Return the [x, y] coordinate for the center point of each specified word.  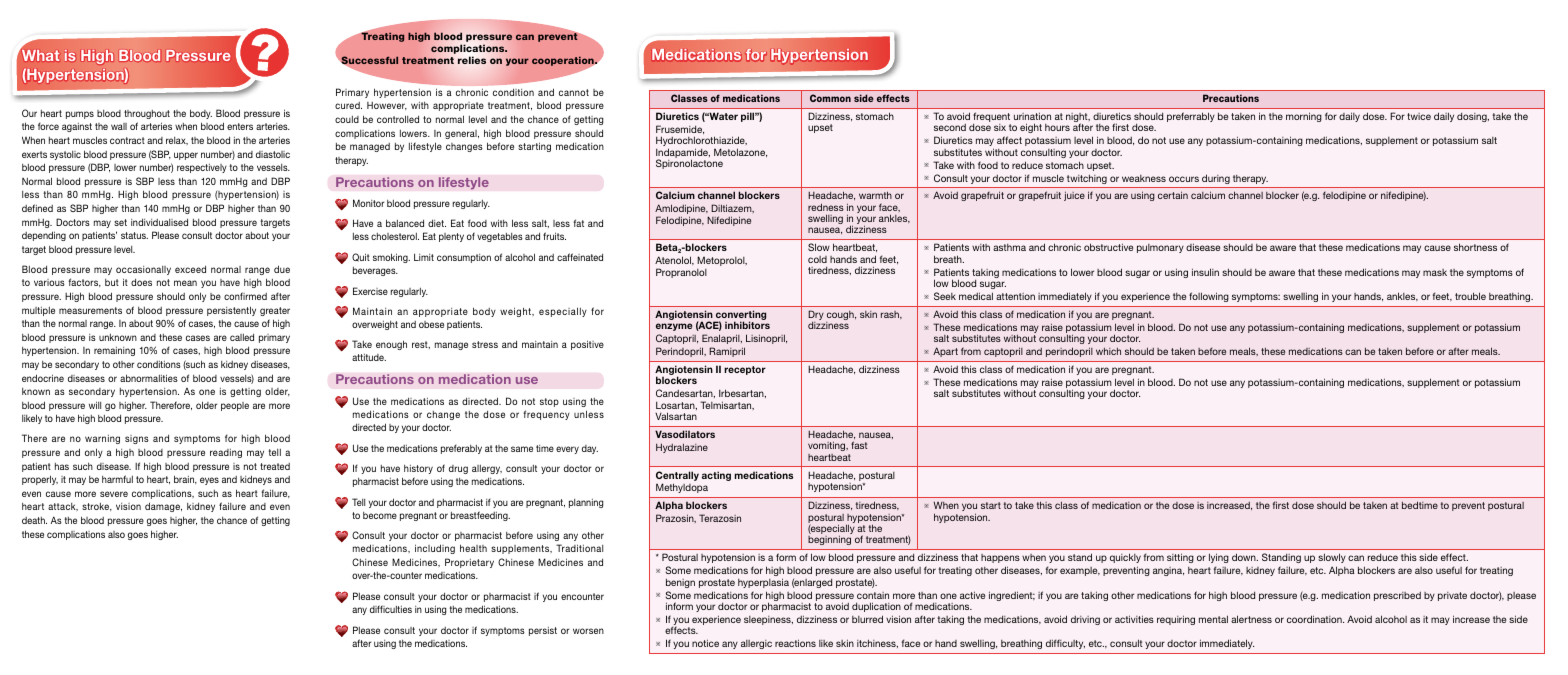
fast [859, 445]
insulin [1205, 272]
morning [1304, 117]
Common [830, 98]
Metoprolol [722, 261]
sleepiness [768, 620]
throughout [147, 114]
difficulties [391, 609]
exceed [190, 269]
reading [226, 453]
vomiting [828, 446]
